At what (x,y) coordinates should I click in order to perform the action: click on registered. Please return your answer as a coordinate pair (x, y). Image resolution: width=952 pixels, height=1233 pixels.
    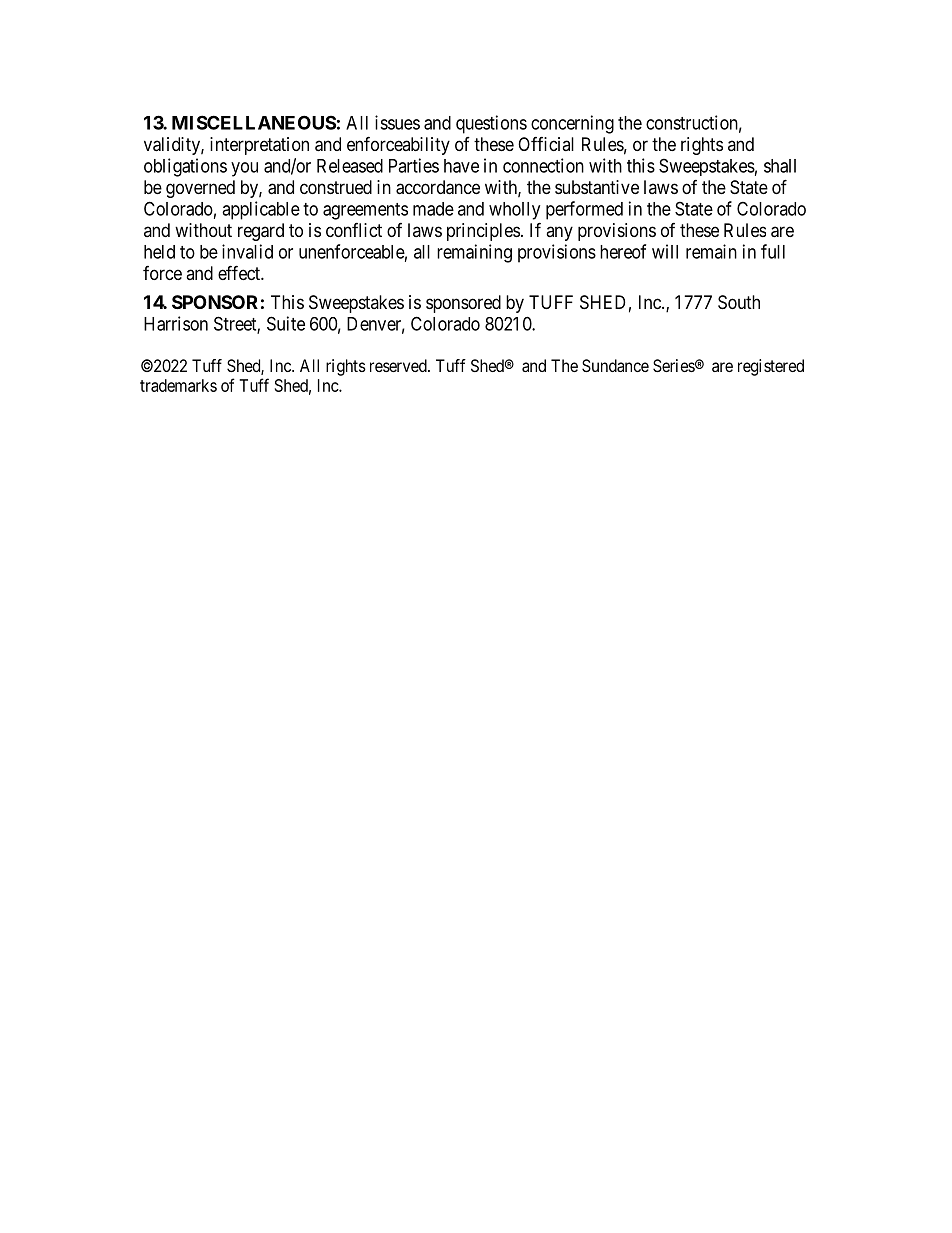
    Looking at the image, I should click on (771, 367).
